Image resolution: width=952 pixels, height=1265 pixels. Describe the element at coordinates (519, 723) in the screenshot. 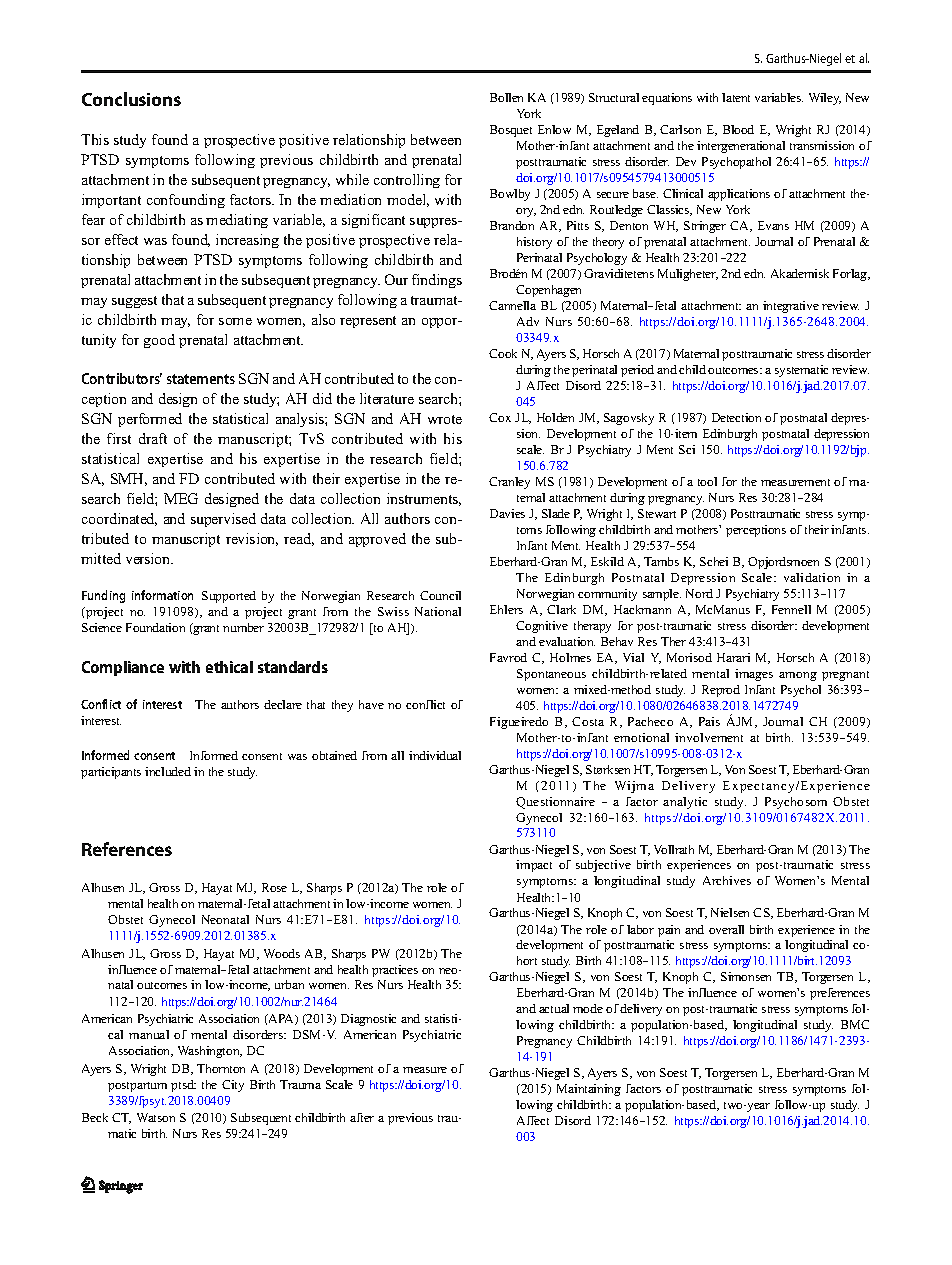

I see `Figueiredo` at that location.
